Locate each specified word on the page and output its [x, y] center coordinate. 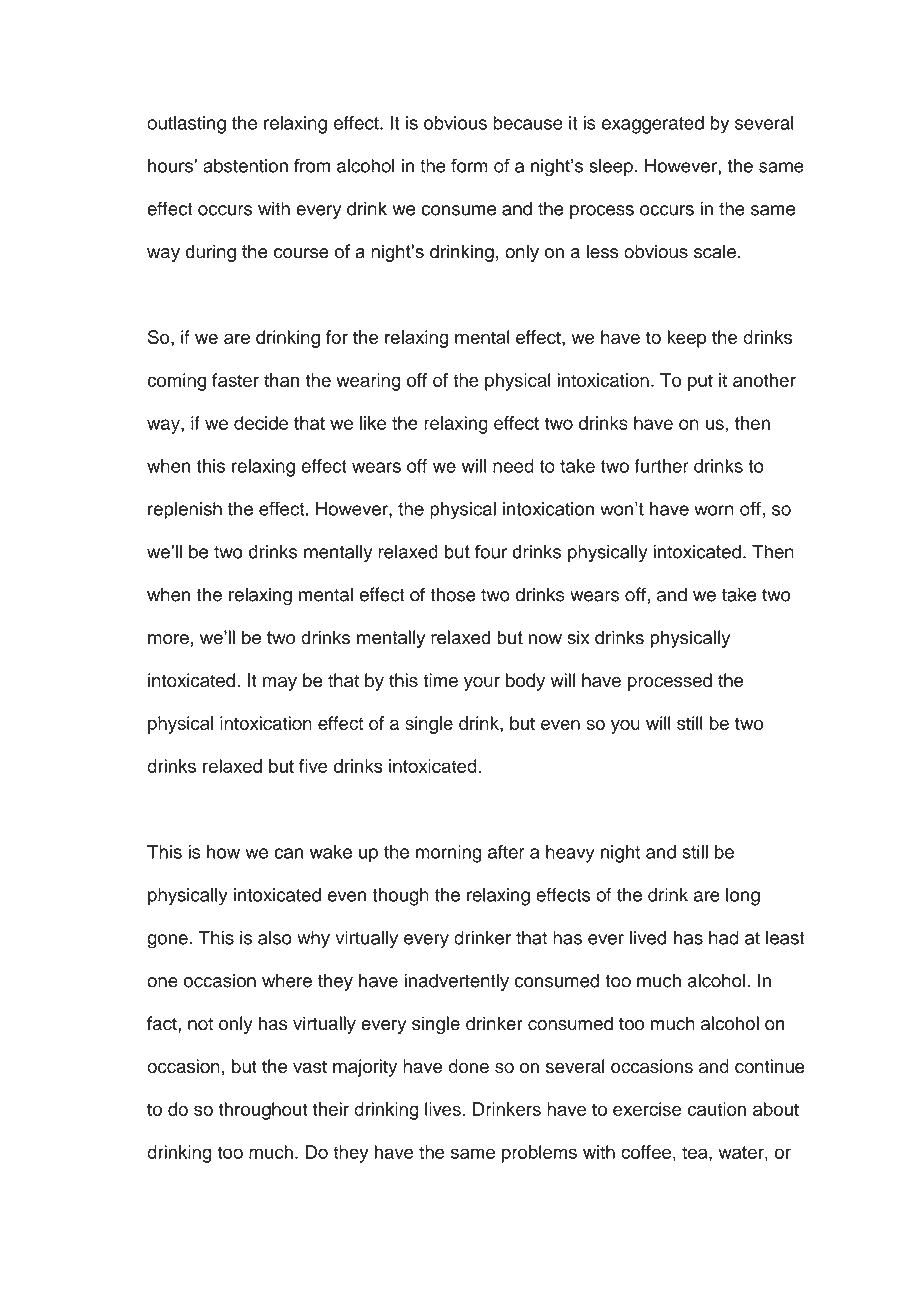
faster [235, 380]
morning [449, 854]
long [743, 897]
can [288, 853]
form [469, 165]
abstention [245, 166]
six [578, 637]
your [482, 684]
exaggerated [653, 125]
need [513, 466]
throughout [263, 1111]
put [700, 382]
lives [443, 1109]
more [168, 639]
